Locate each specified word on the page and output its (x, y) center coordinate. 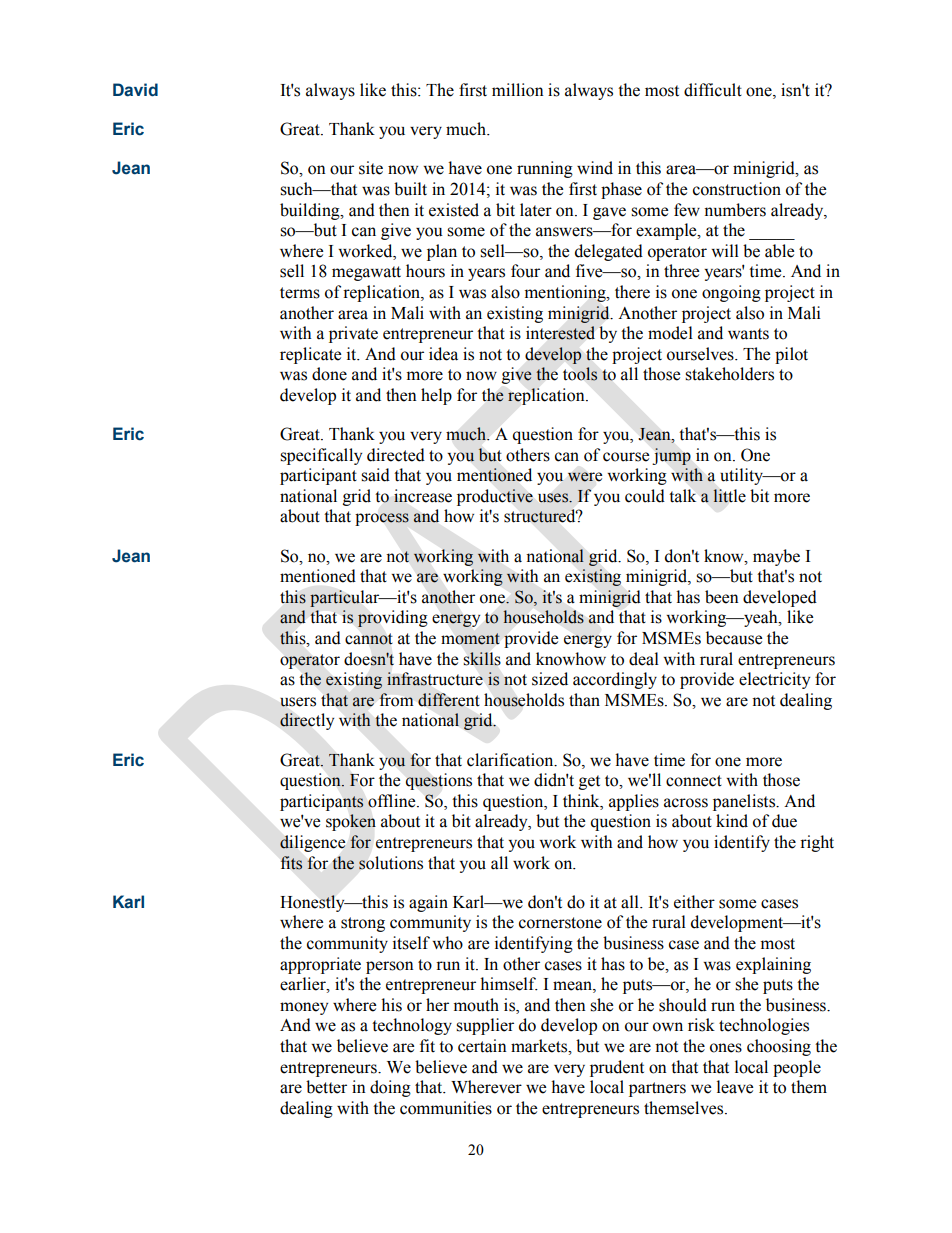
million (518, 90)
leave (735, 1087)
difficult (713, 90)
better (326, 1087)
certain (482, 1046)
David (135, 90)
